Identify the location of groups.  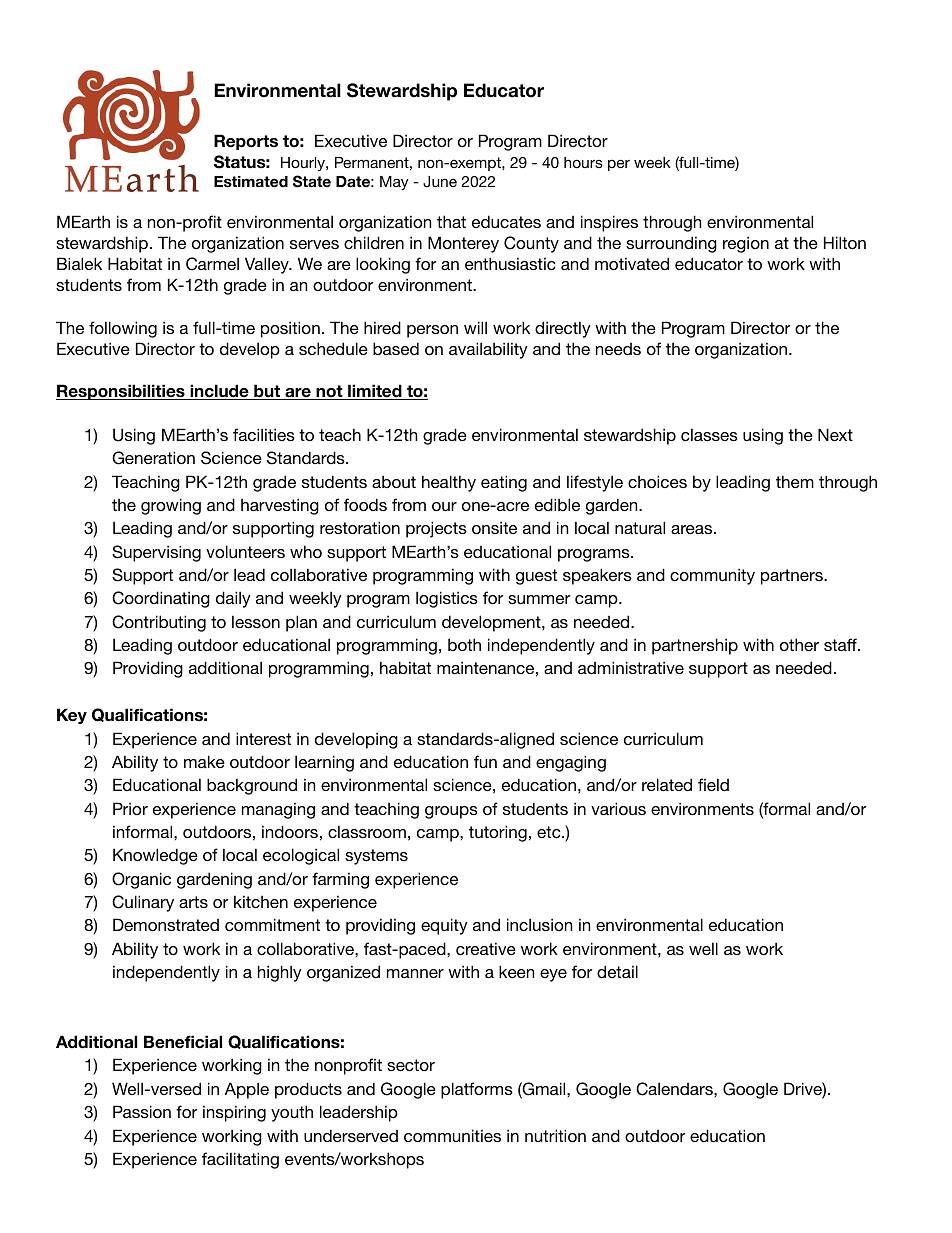
(451, 812).
